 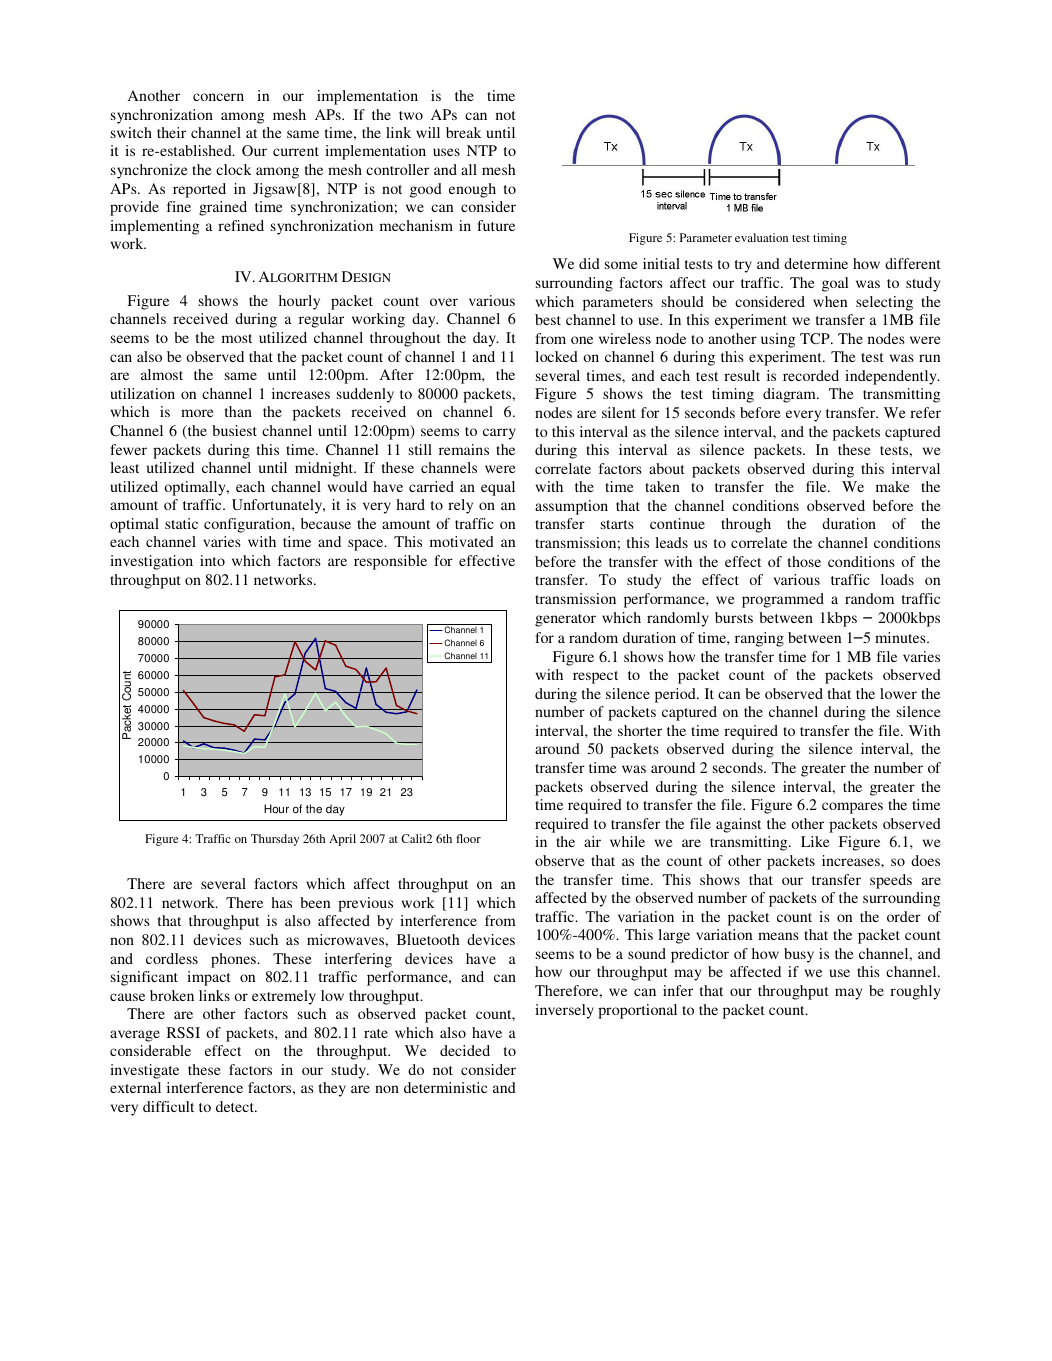 What do you see at coordinates (761, 237) in the page?
I see `evaluation` at bounding box center [761, 237].
